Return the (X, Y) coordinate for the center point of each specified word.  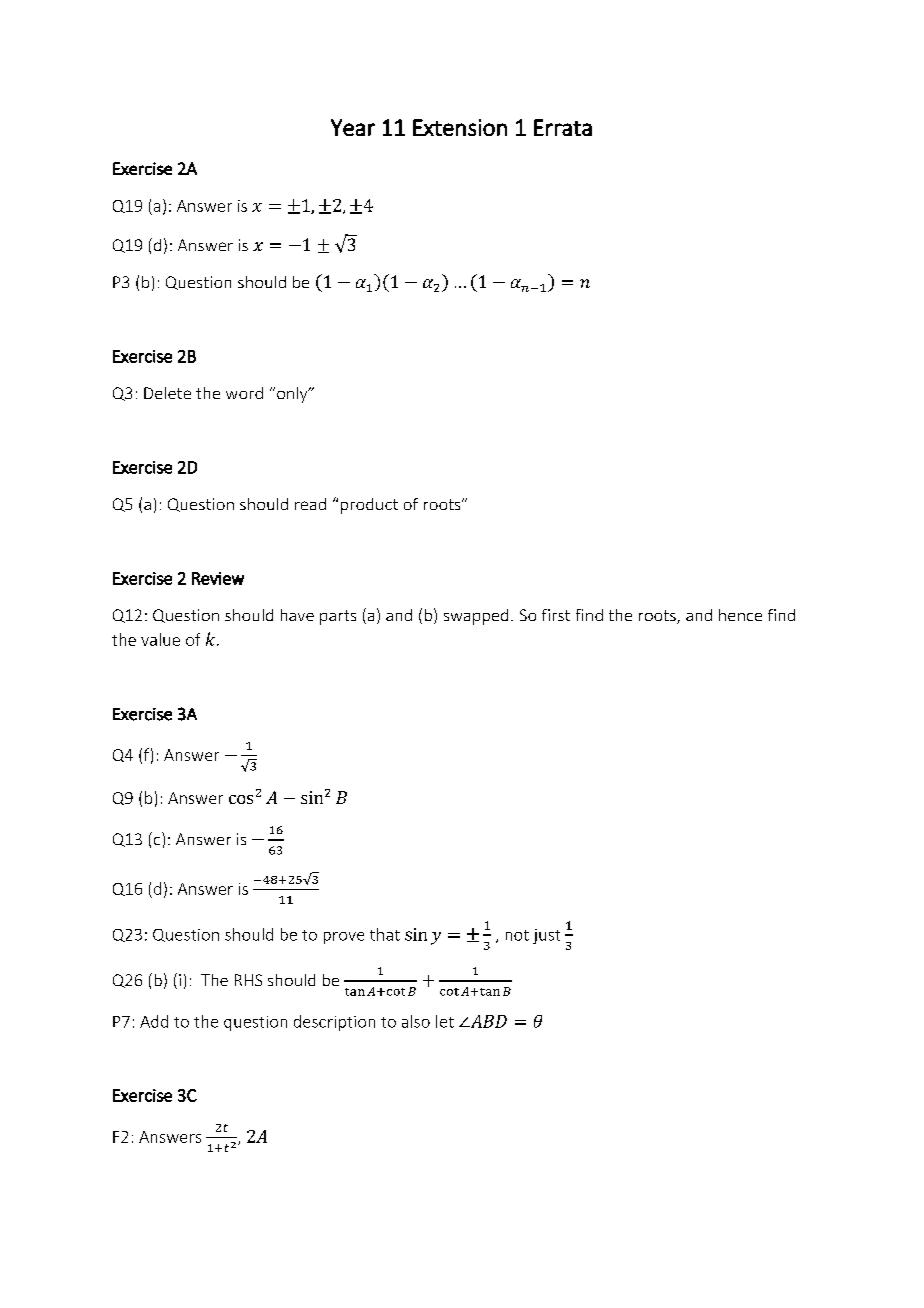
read (310, 504)
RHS (248, 980)
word (244, 393)
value (160, 639)
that (385, 934)
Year (353, 127)
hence (740, 615)
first (556, 615)
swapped (476, 617)
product (369, 506)
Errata (563, 127)
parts (338, 617)
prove (344, 938)
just (546, 936)
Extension (460, 127)
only (293, 395)
